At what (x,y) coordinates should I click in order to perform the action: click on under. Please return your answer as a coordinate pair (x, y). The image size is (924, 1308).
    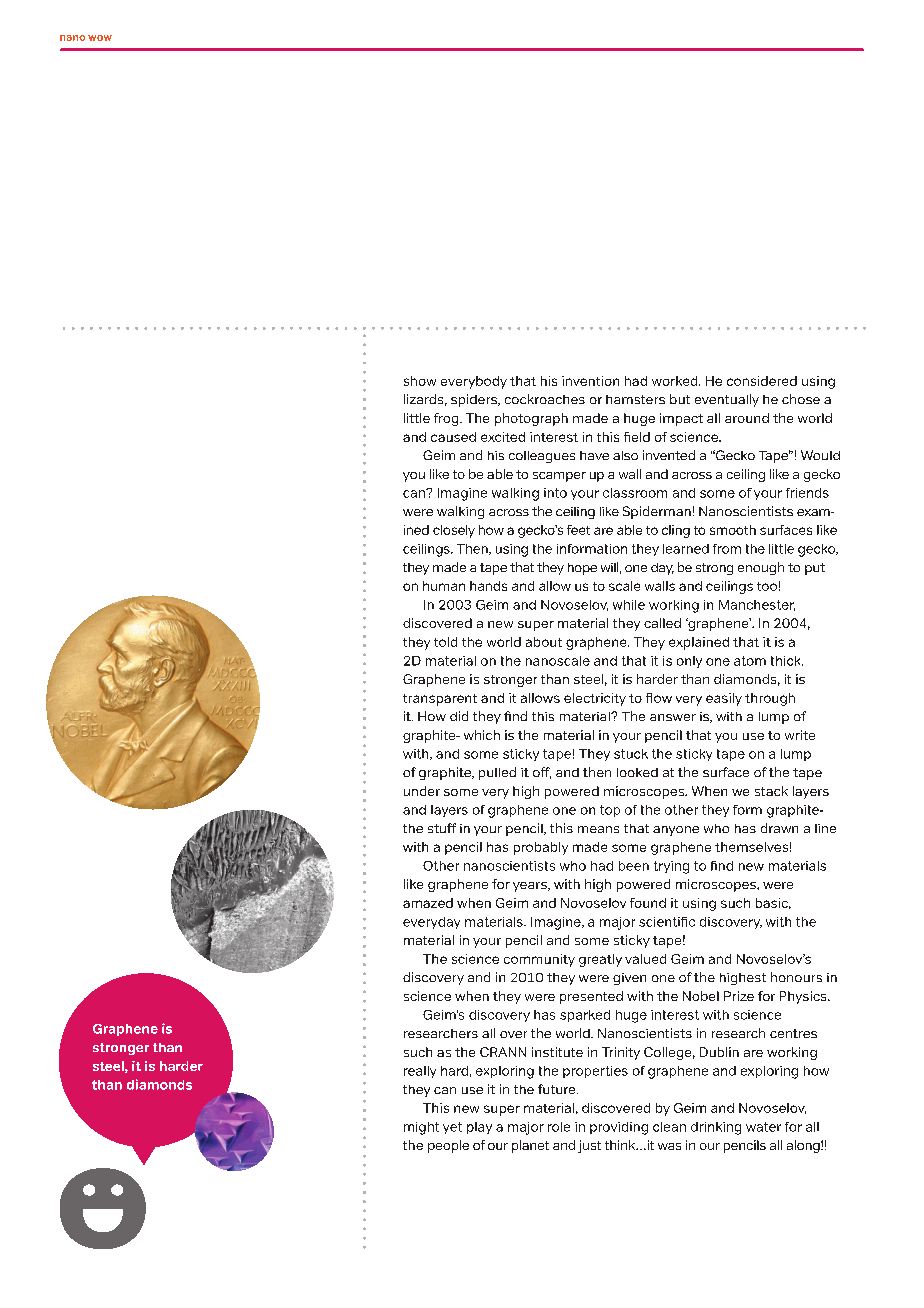
    Looking at the image, I should click on (422, 791).
